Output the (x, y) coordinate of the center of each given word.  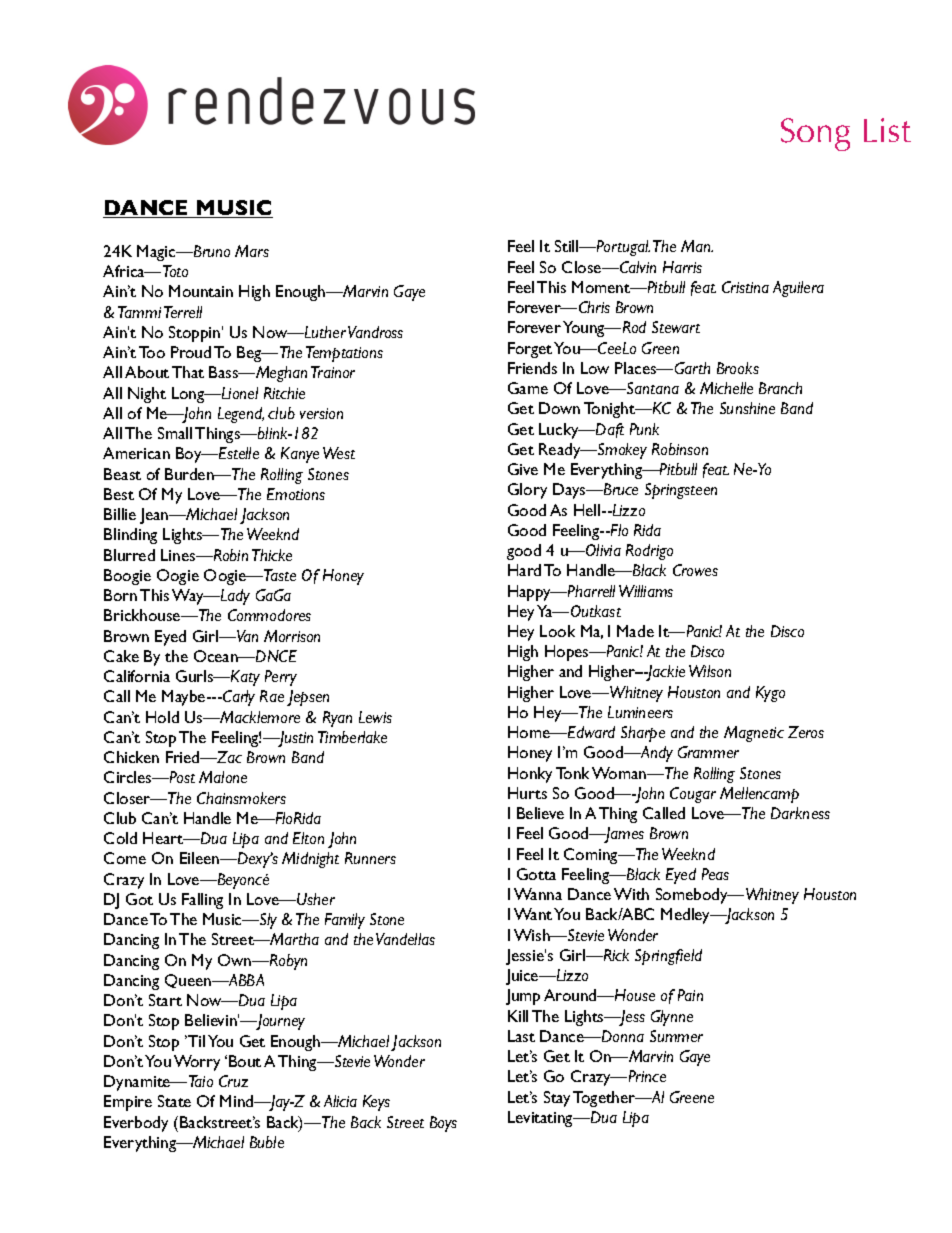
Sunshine (747, 408)
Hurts (527, 793)
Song (815, 134)
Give (523, 469)
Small (175, 433)
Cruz (233, 1081)
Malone (223, 777)
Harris (682, 267)
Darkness (800, 813)
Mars (252, 251)
